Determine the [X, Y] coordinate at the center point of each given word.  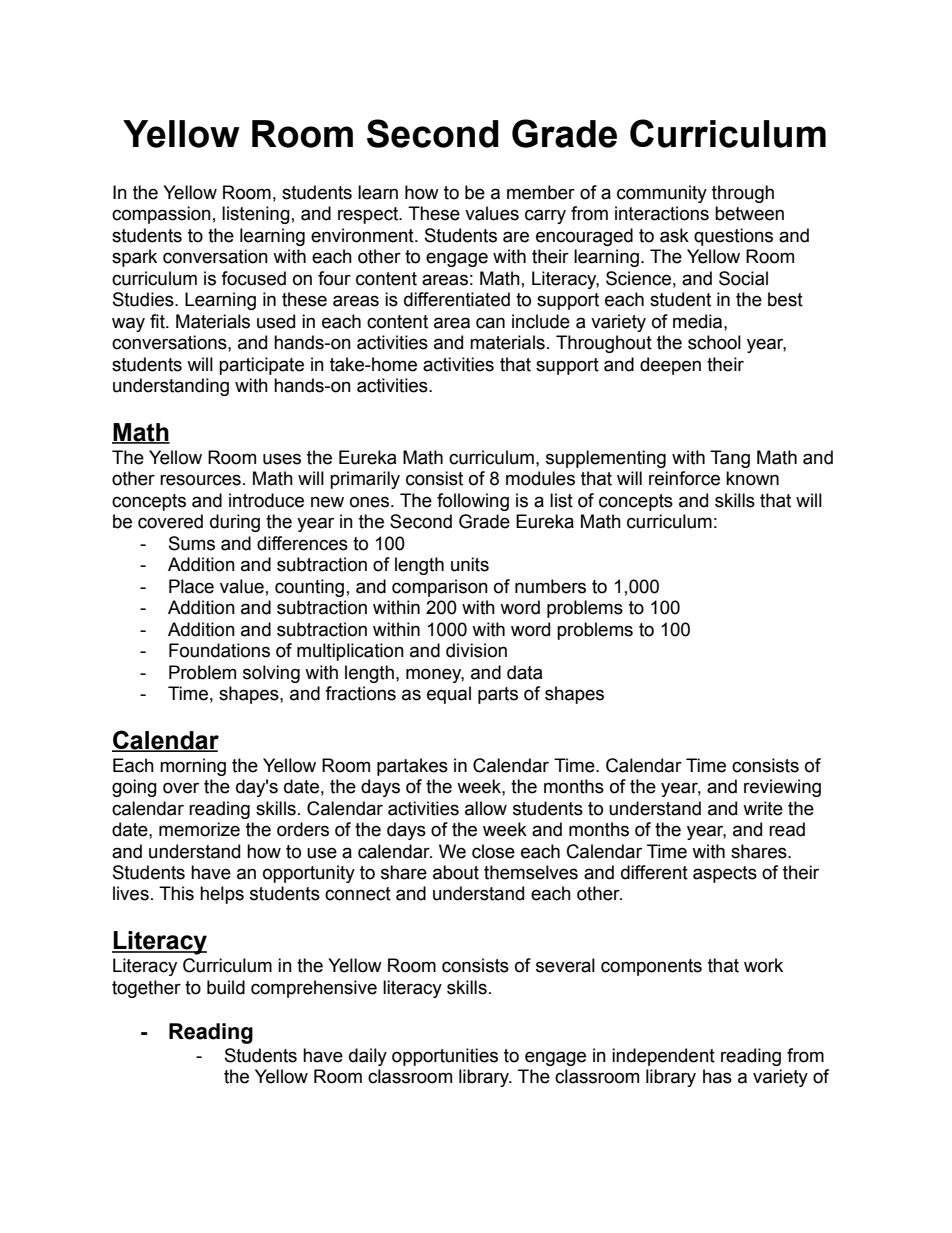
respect [369, 215]
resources [200, 480]
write [763, 808]
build [226, 987]
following [473, 502]
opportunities [445, 1057]
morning [193, 767]
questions [733, 237]
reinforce [684, 478]
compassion [161, 215]
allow [486, 808]
